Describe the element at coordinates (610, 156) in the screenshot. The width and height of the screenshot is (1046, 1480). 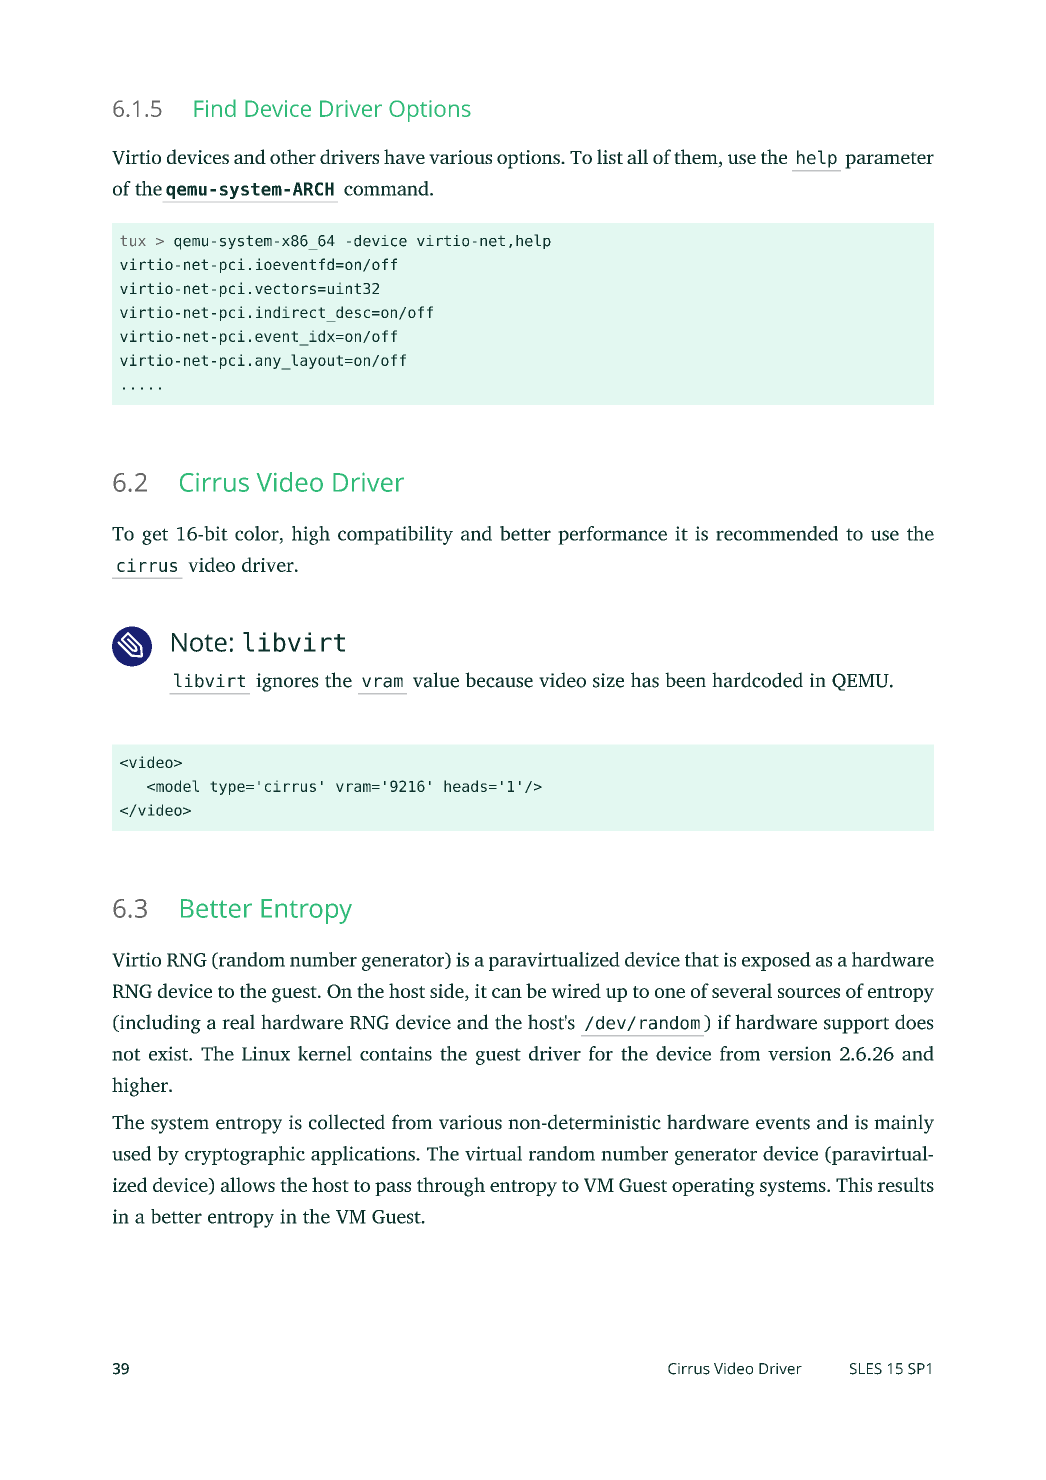
I see `list` at that location.
